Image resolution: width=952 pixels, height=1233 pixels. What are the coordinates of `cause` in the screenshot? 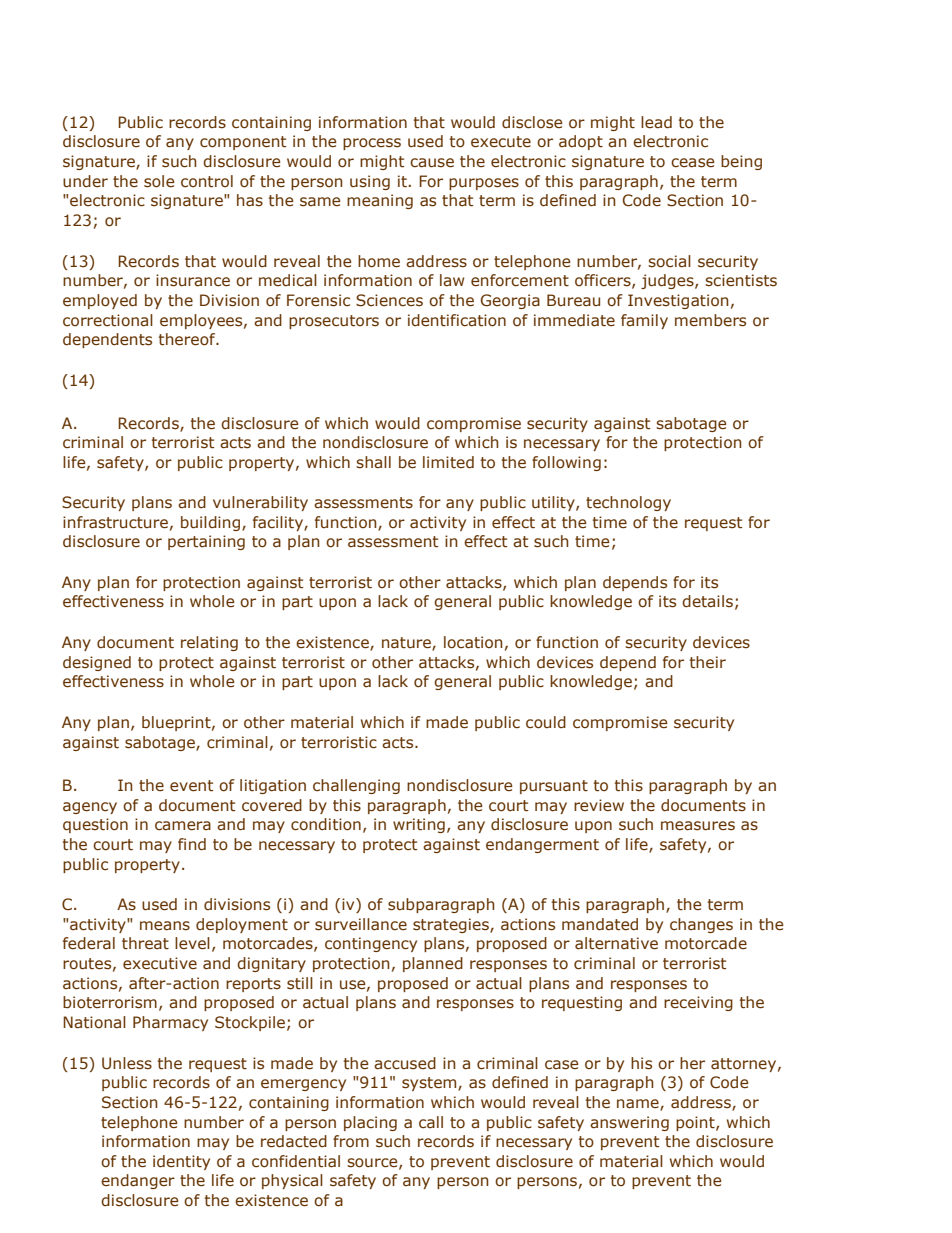 It's located at (432, 163).
